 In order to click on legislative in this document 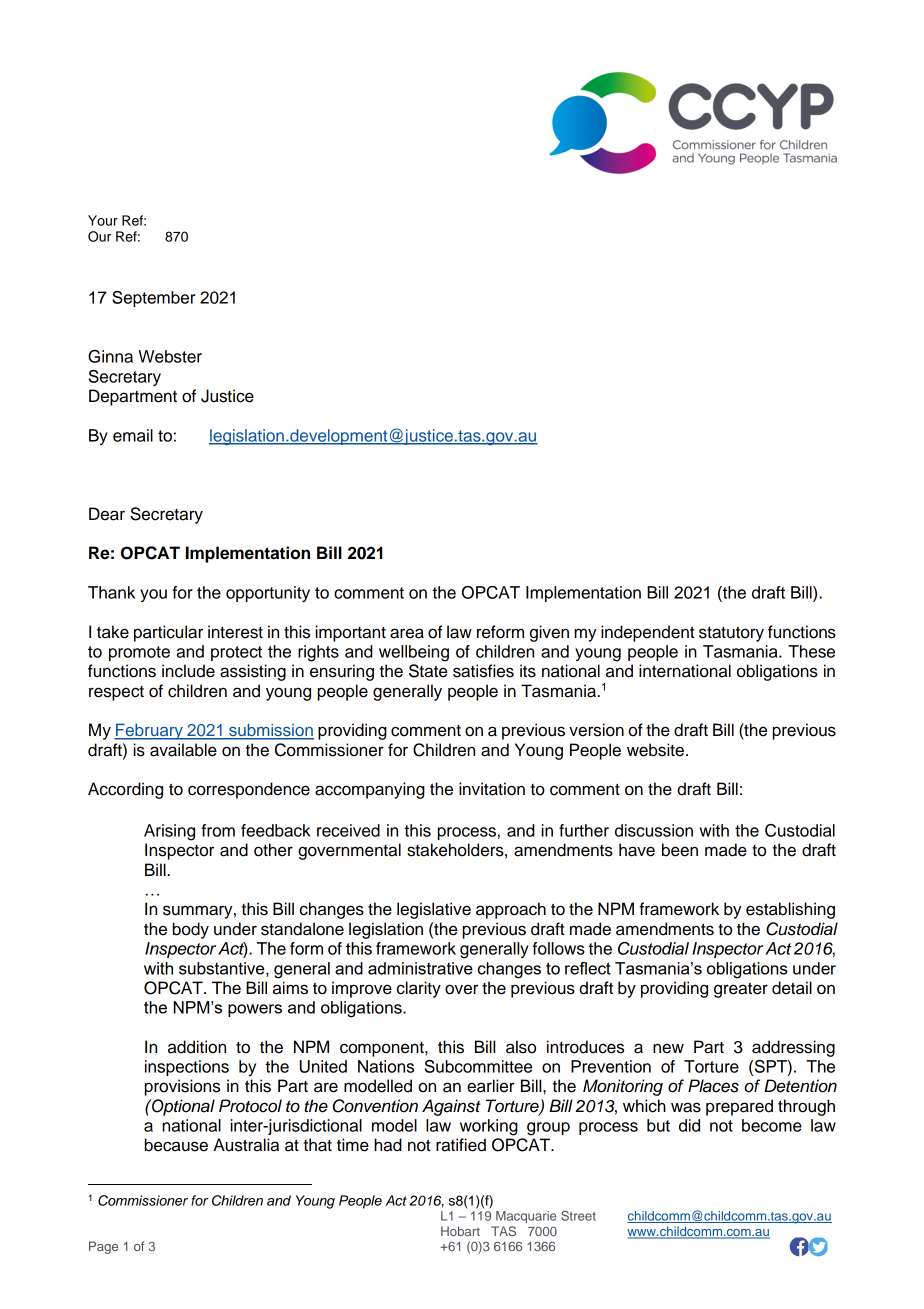, I will do `click(434, 910)`.
